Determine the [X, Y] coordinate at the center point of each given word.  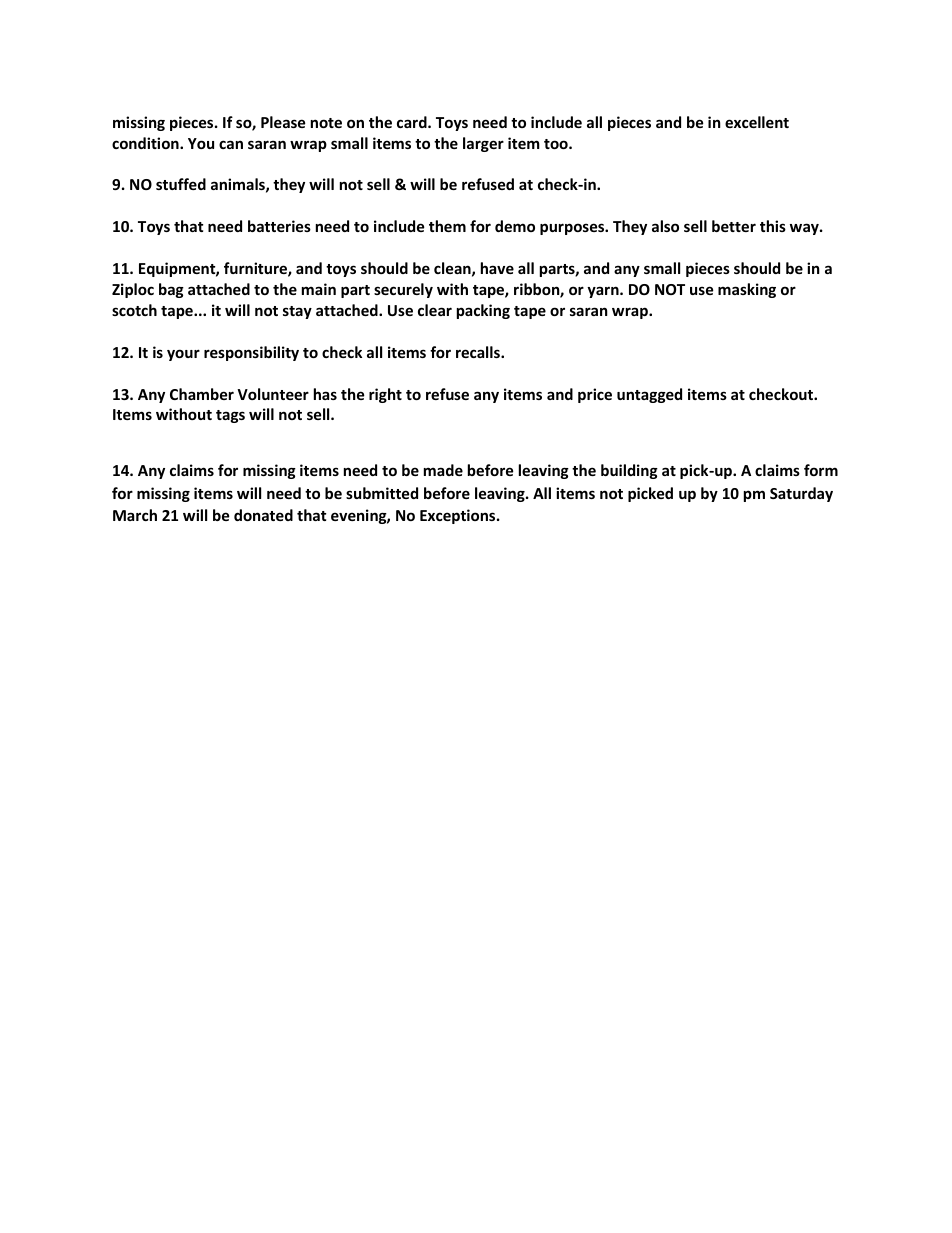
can [231, 144]
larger [483, 144]
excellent [757, 122]
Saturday [801, 494]
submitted [382, 493]
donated [263, 515]
